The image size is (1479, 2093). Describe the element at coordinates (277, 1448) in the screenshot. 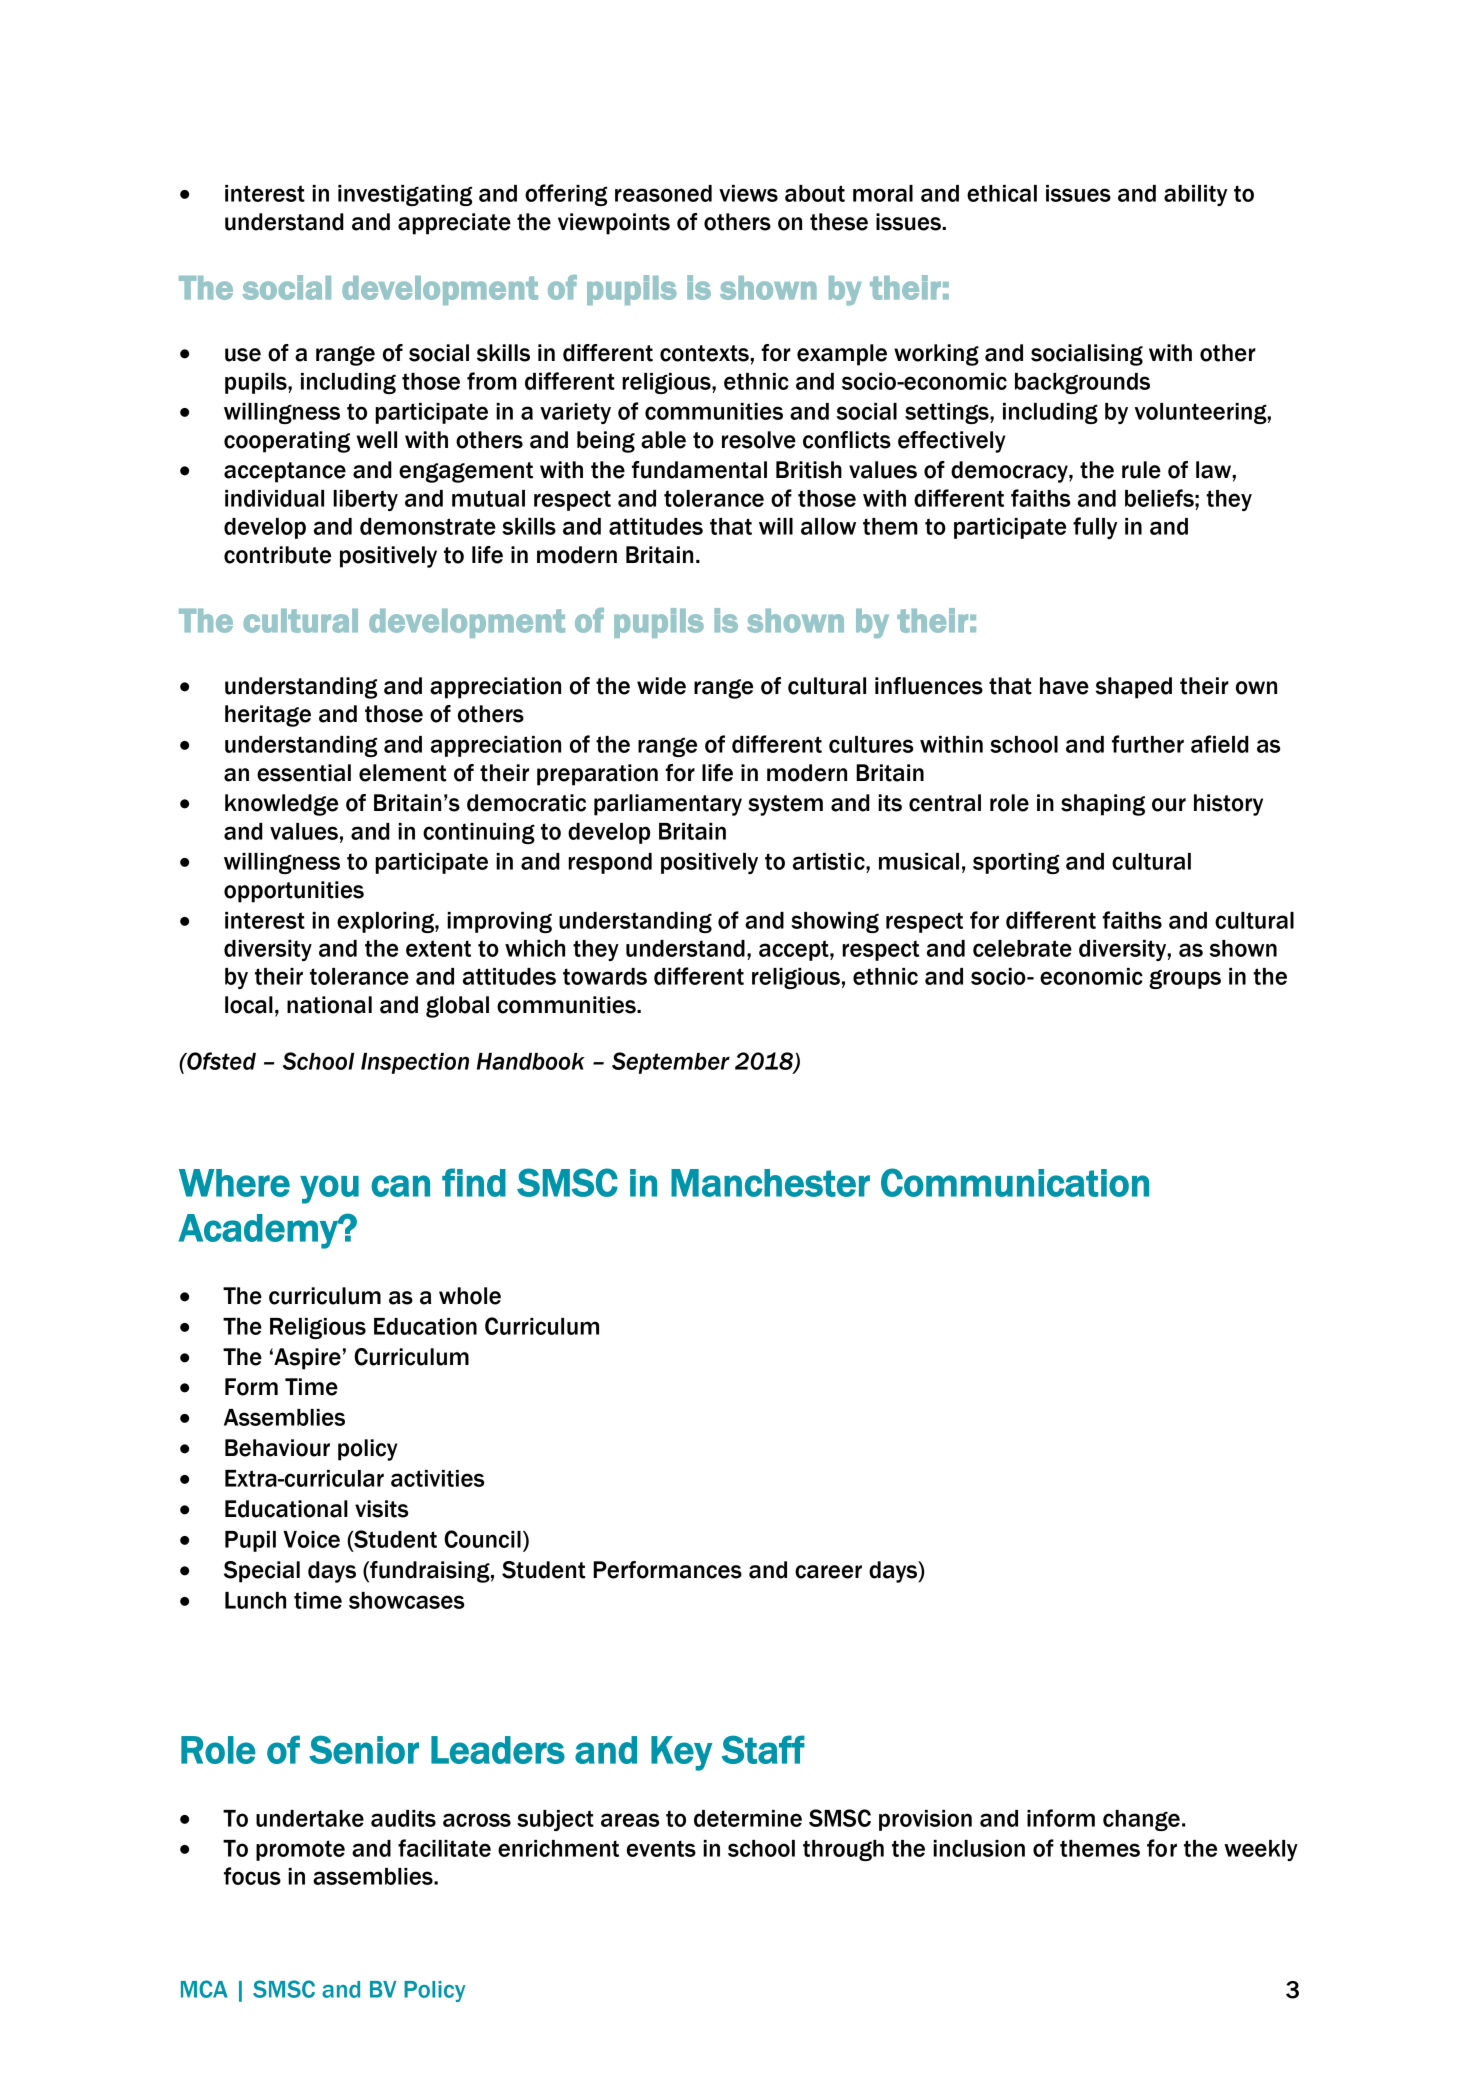

I see `Behaviour` at that location.
